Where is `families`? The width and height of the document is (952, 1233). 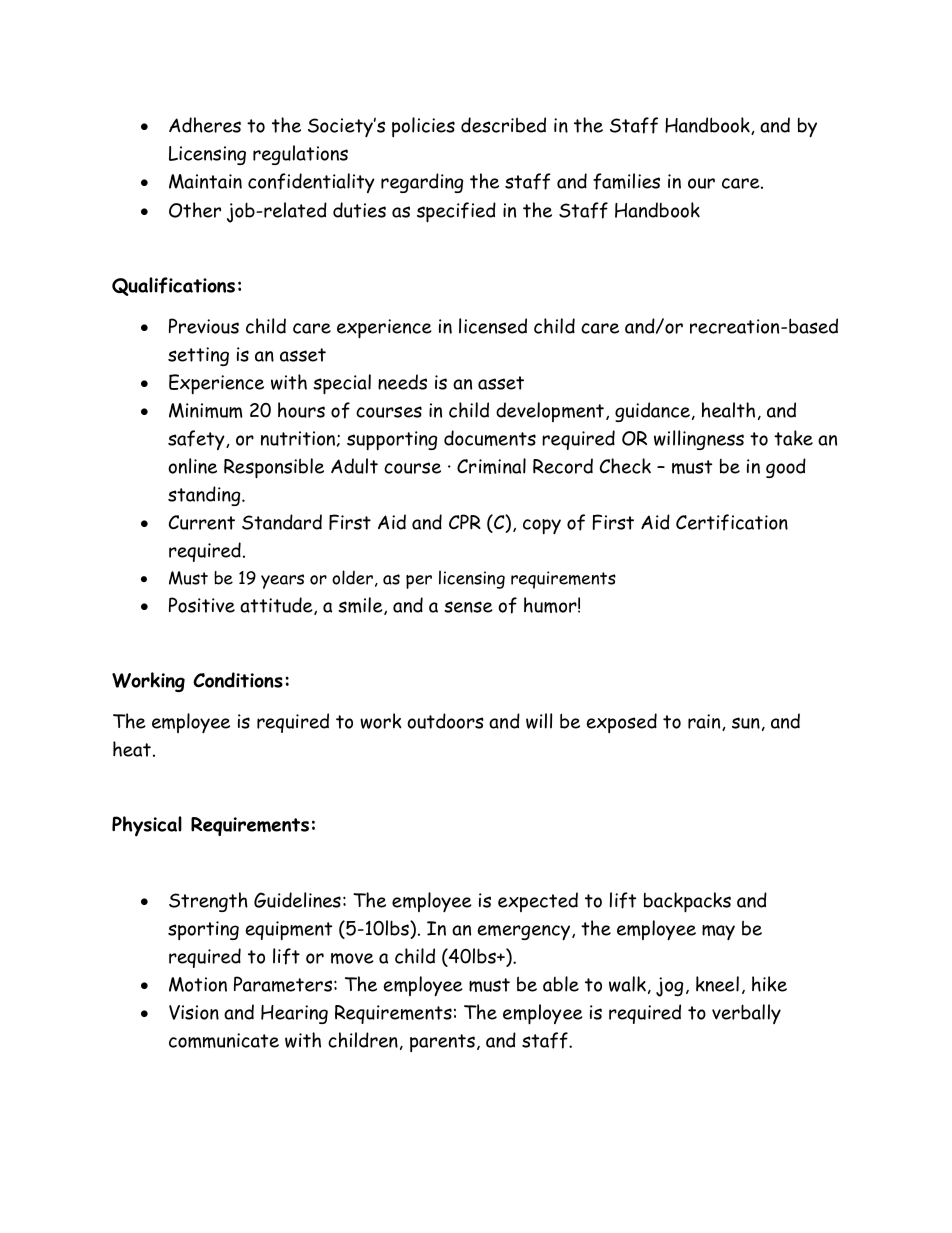
families is located at coordinates (626, 181).
